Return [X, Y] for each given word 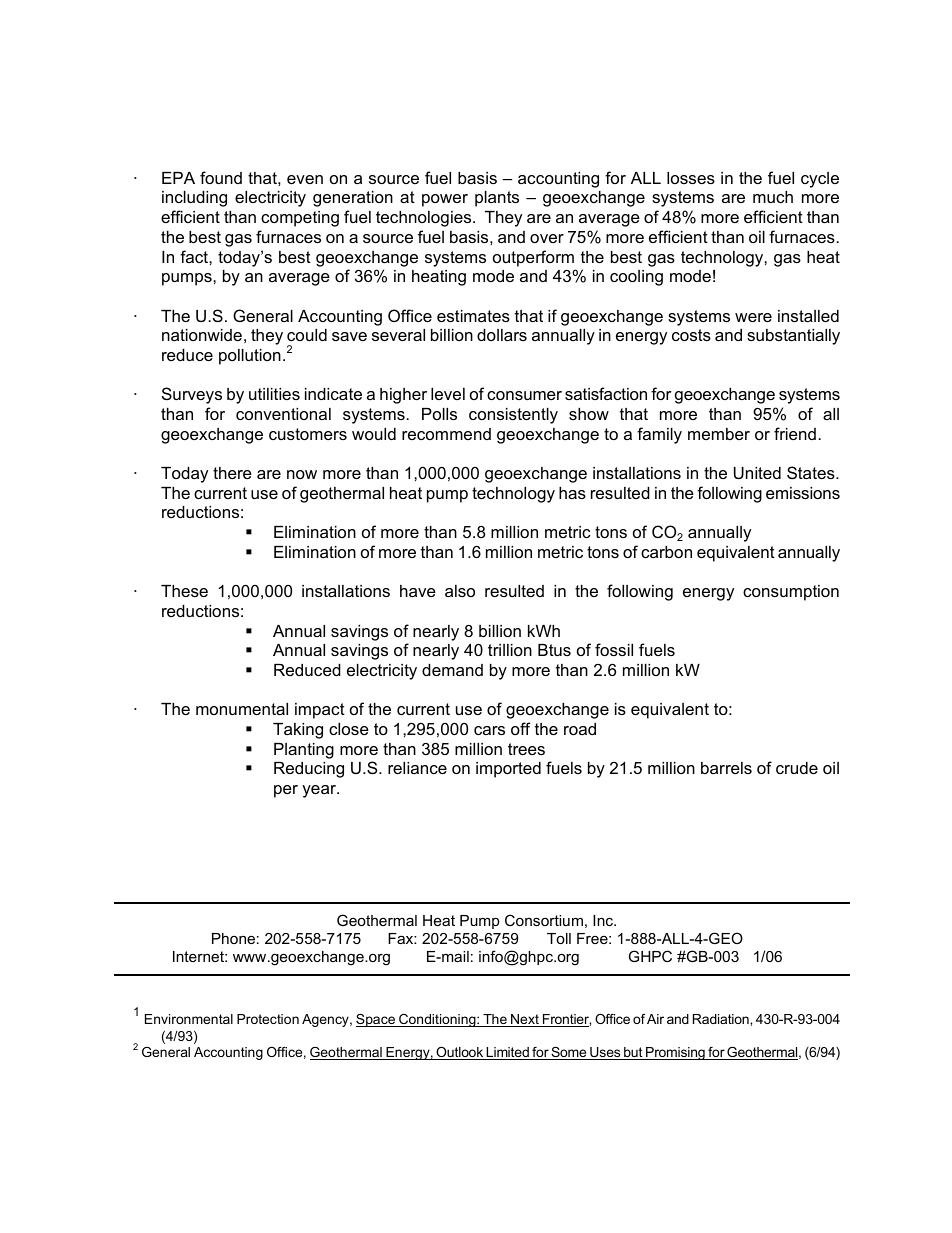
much [773, 197]
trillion [510, 650]
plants [497, 199]
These [184, 591]
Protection [268, 1019]
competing [300, 219]
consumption [791, 593]
